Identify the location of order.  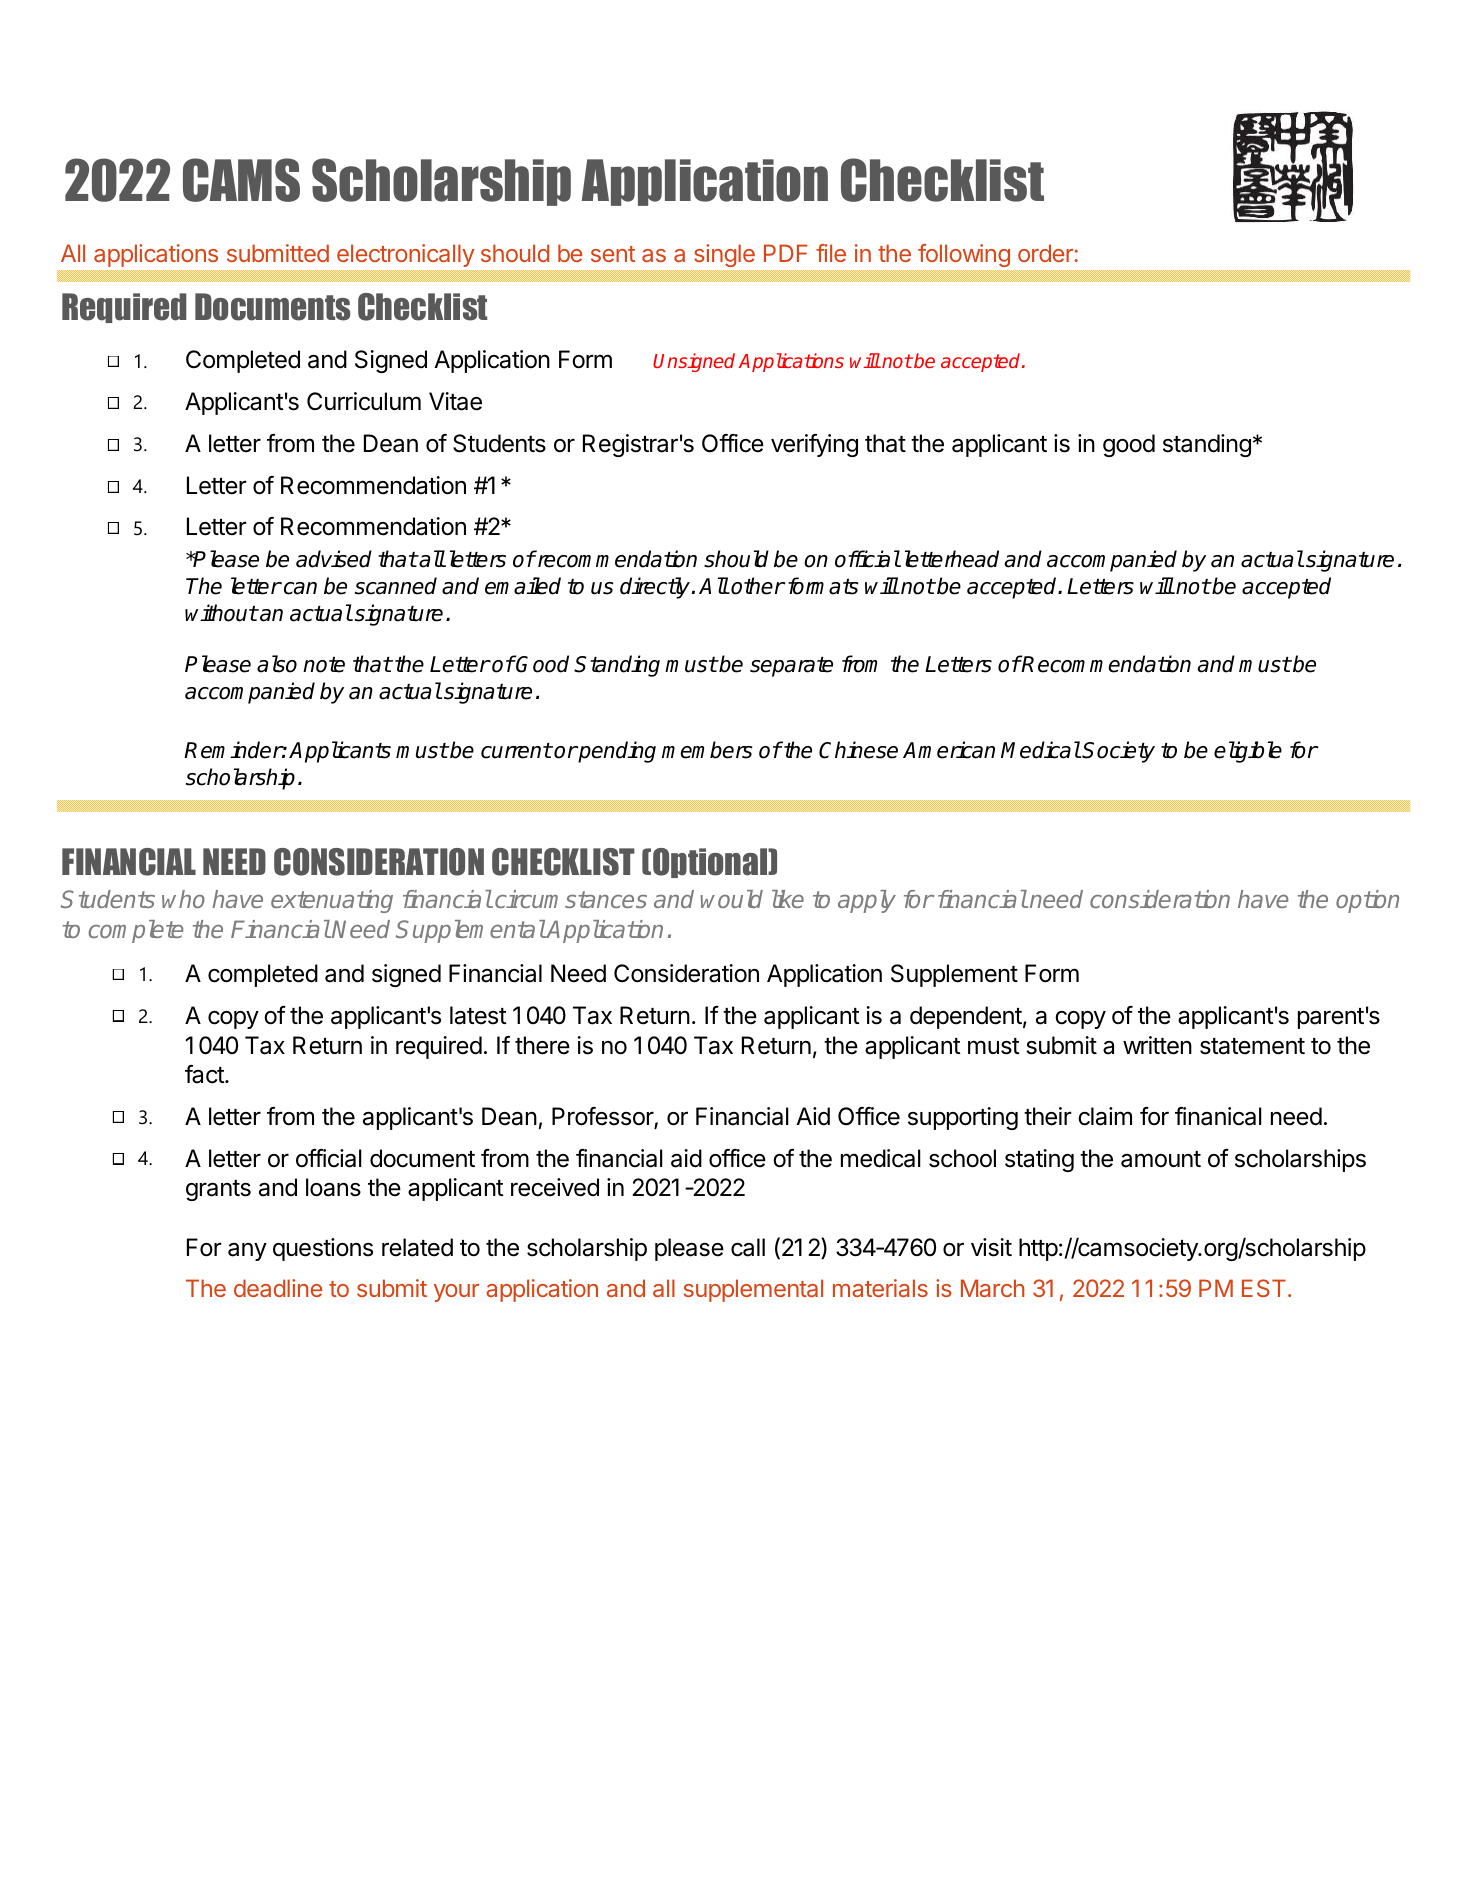
(1045, 253).
